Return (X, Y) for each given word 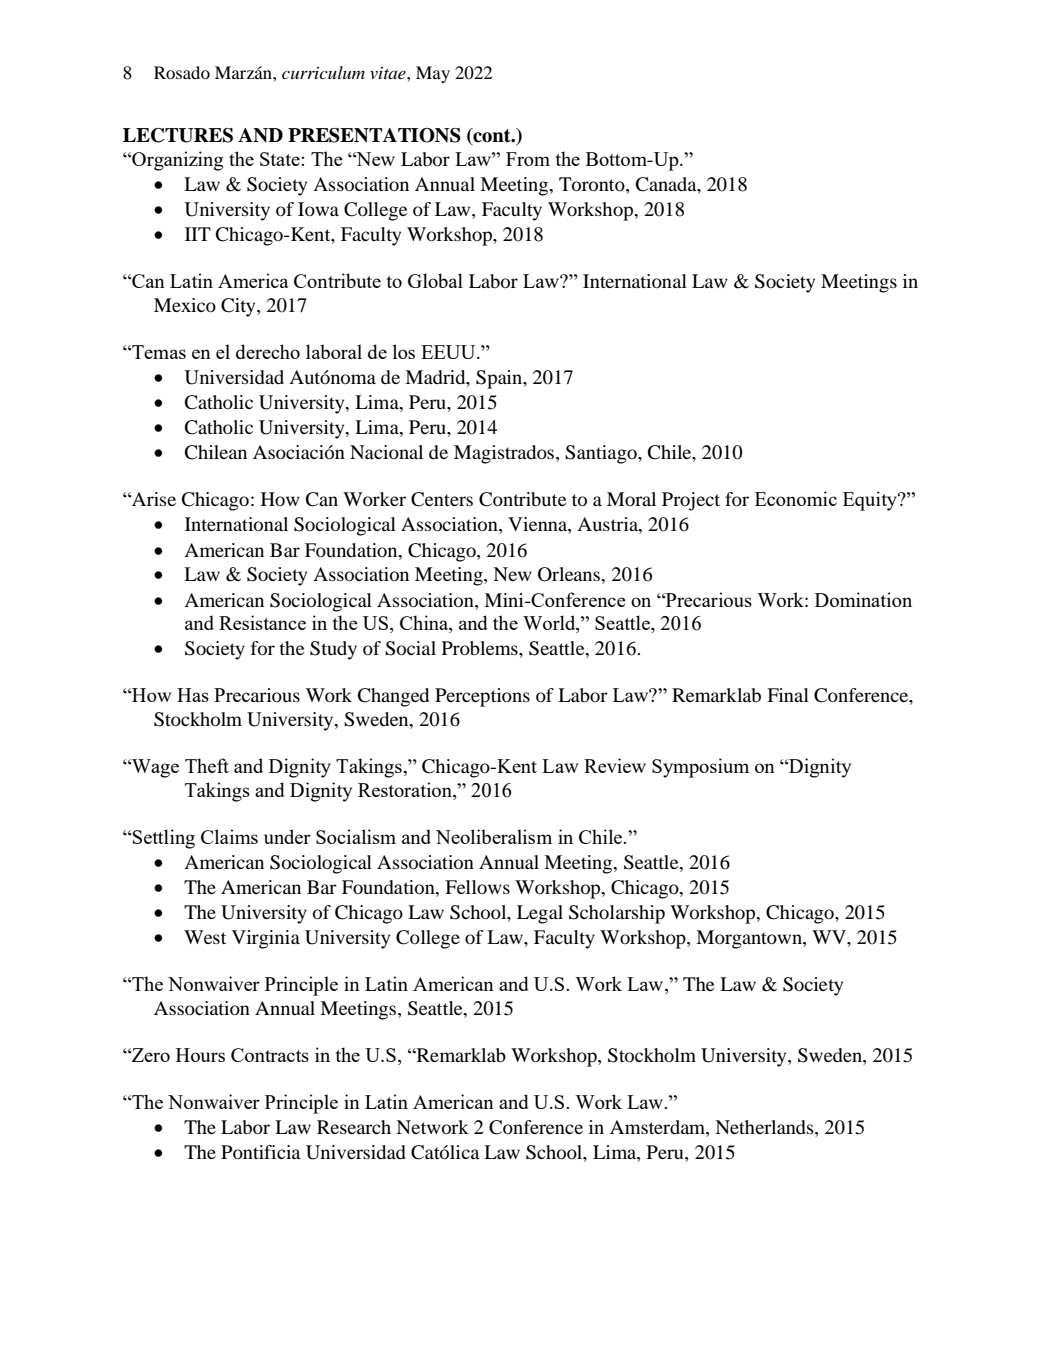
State (281, 159)
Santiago (602, 454)
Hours (200, 1055)
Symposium (700, 768)
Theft (207, 765)
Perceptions (482, 697)
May (433, 74)
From (528, 159)
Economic (796, 498)
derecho (268, 351)
